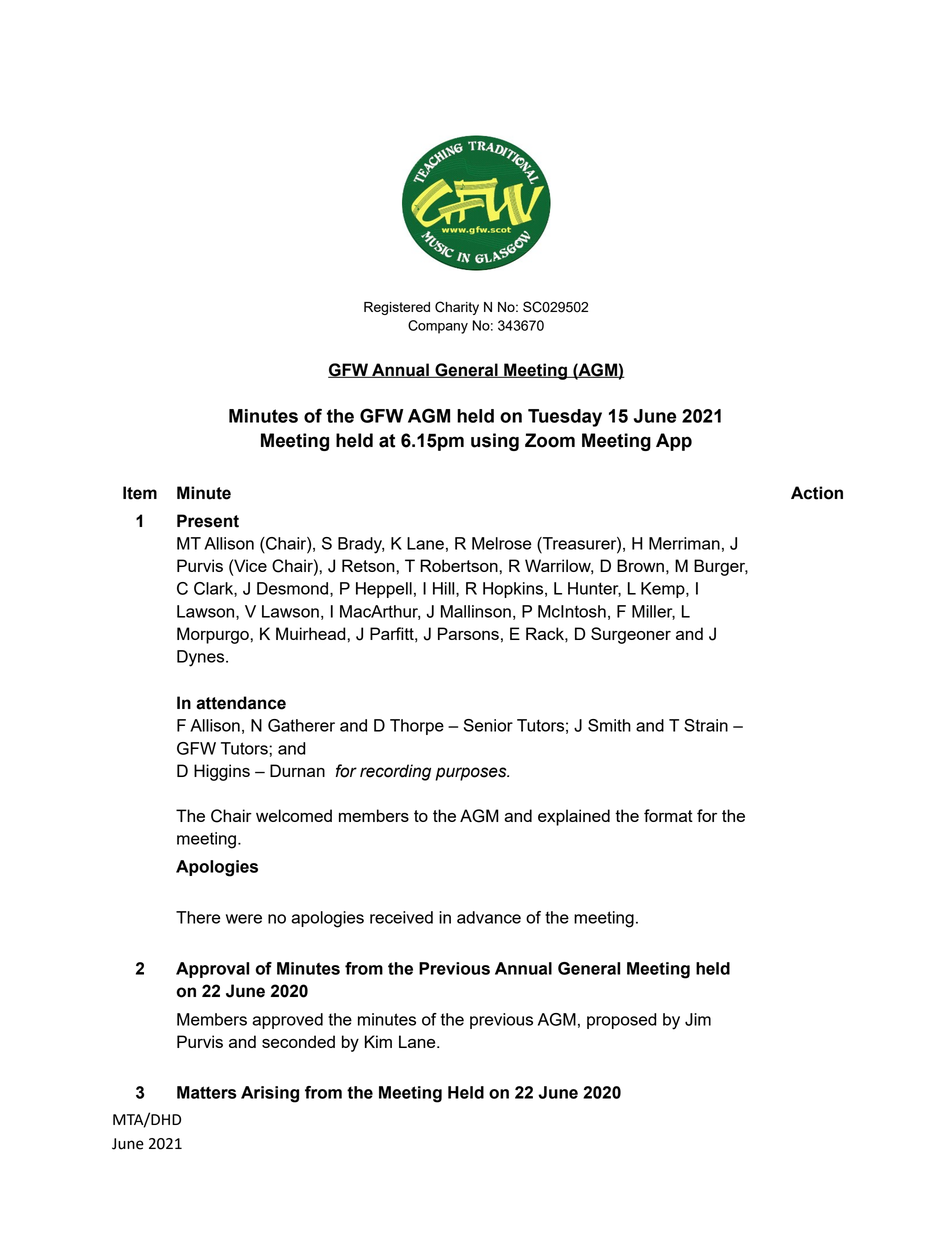 This screenshot has width=952, height=1233. Describe the element at coordinates (468, 633) in the screenshot. I see `Parsons` at that location.
